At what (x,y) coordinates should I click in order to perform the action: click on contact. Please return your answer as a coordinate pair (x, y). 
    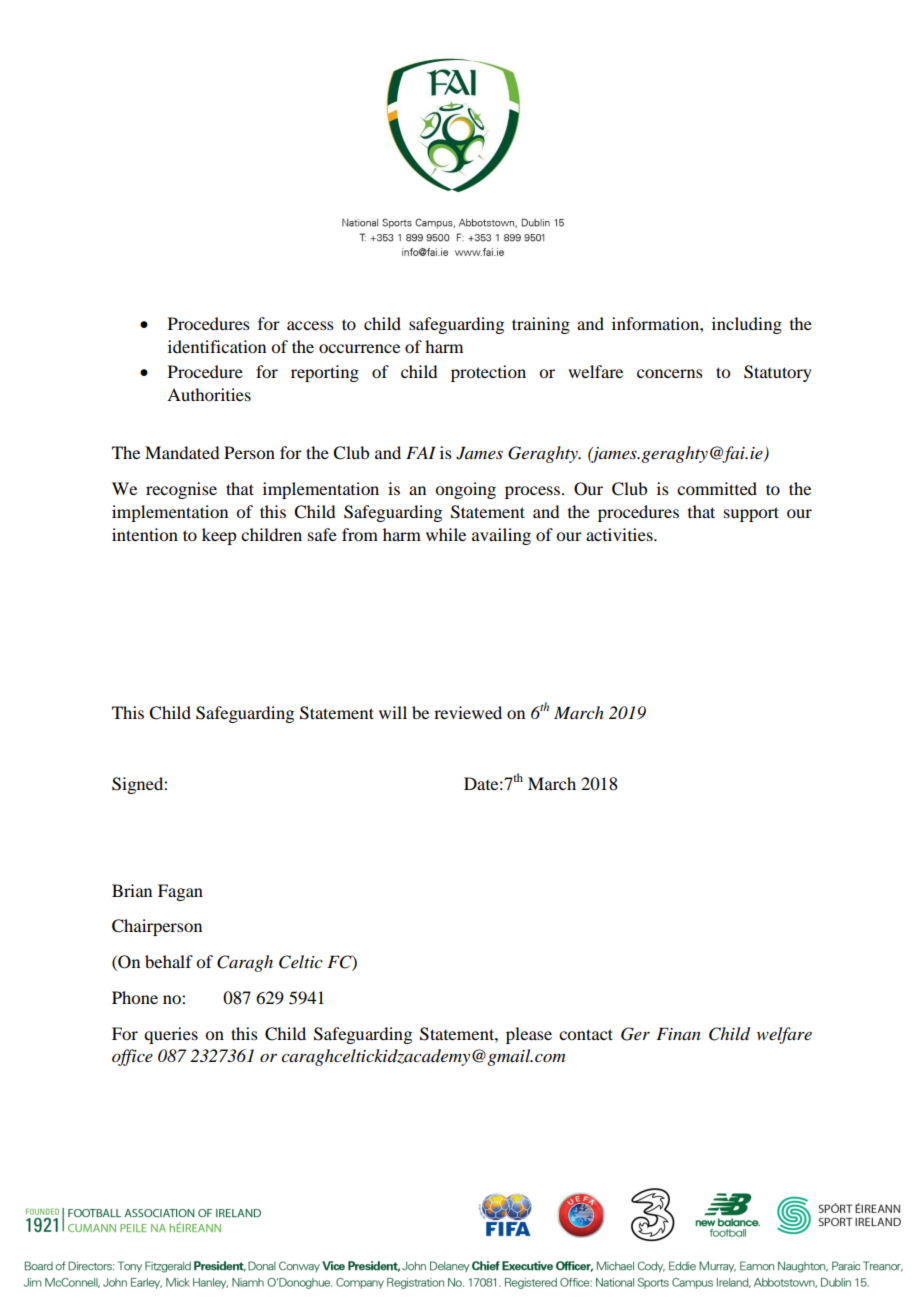
    Looking at the image, I should click on (586, 1034).
